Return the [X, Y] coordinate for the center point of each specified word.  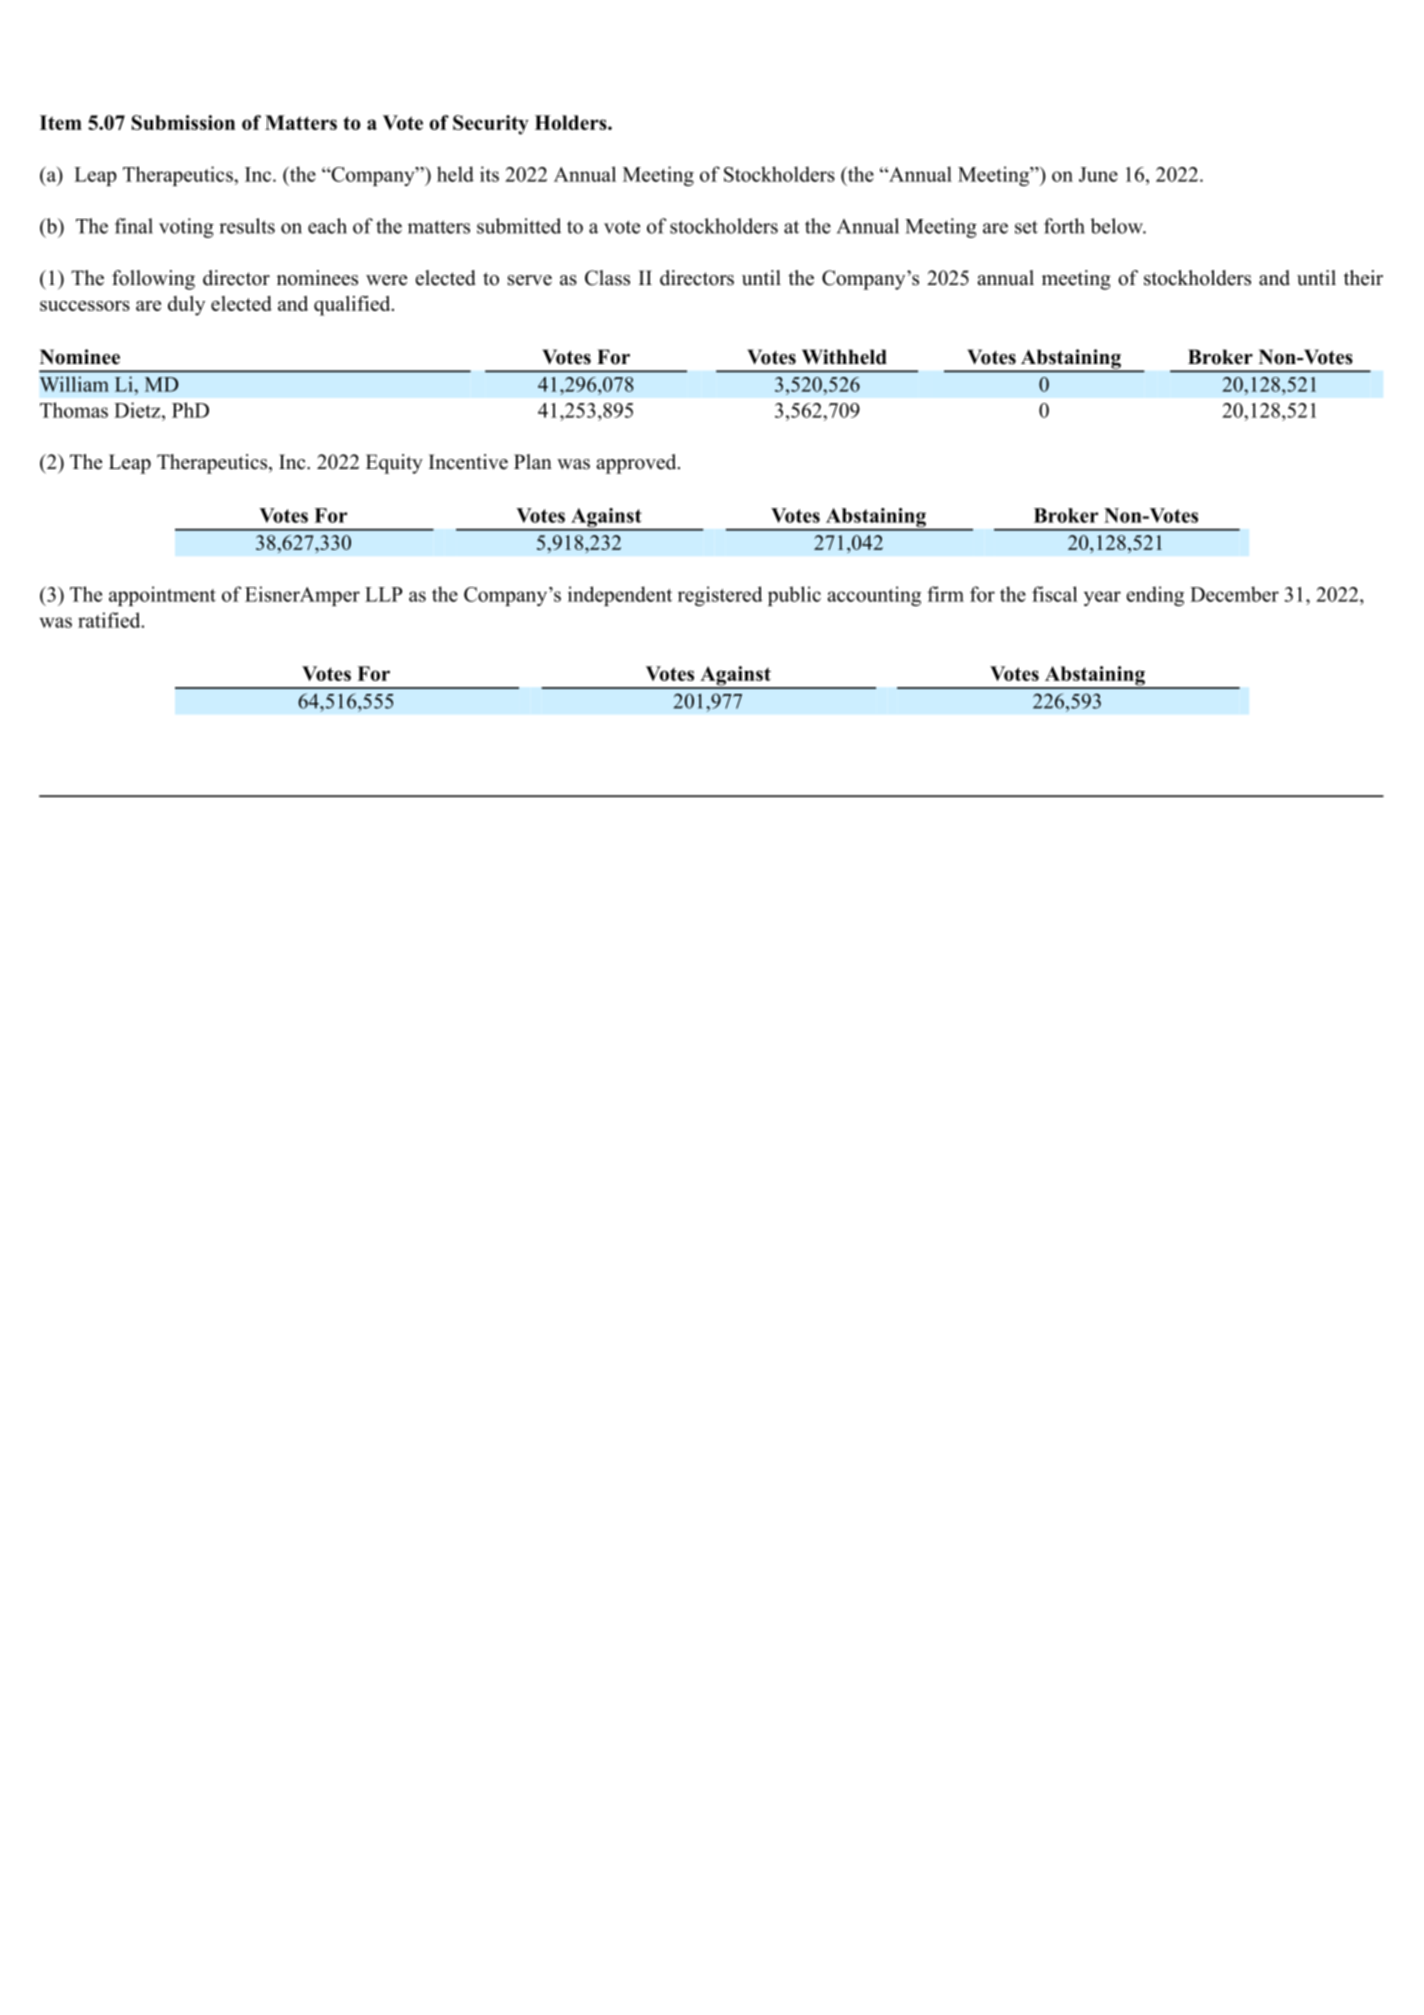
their [1363, 278]
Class [607, 278]
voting [186, 228]
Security [491, 125]
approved [637, 464]
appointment [162, 596]
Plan [533, 461]
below [1117, 226]
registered [720, 596]
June [1098, 174]
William [74, 384]
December [1234, 594]
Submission [183, 122]
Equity [394, 464]
